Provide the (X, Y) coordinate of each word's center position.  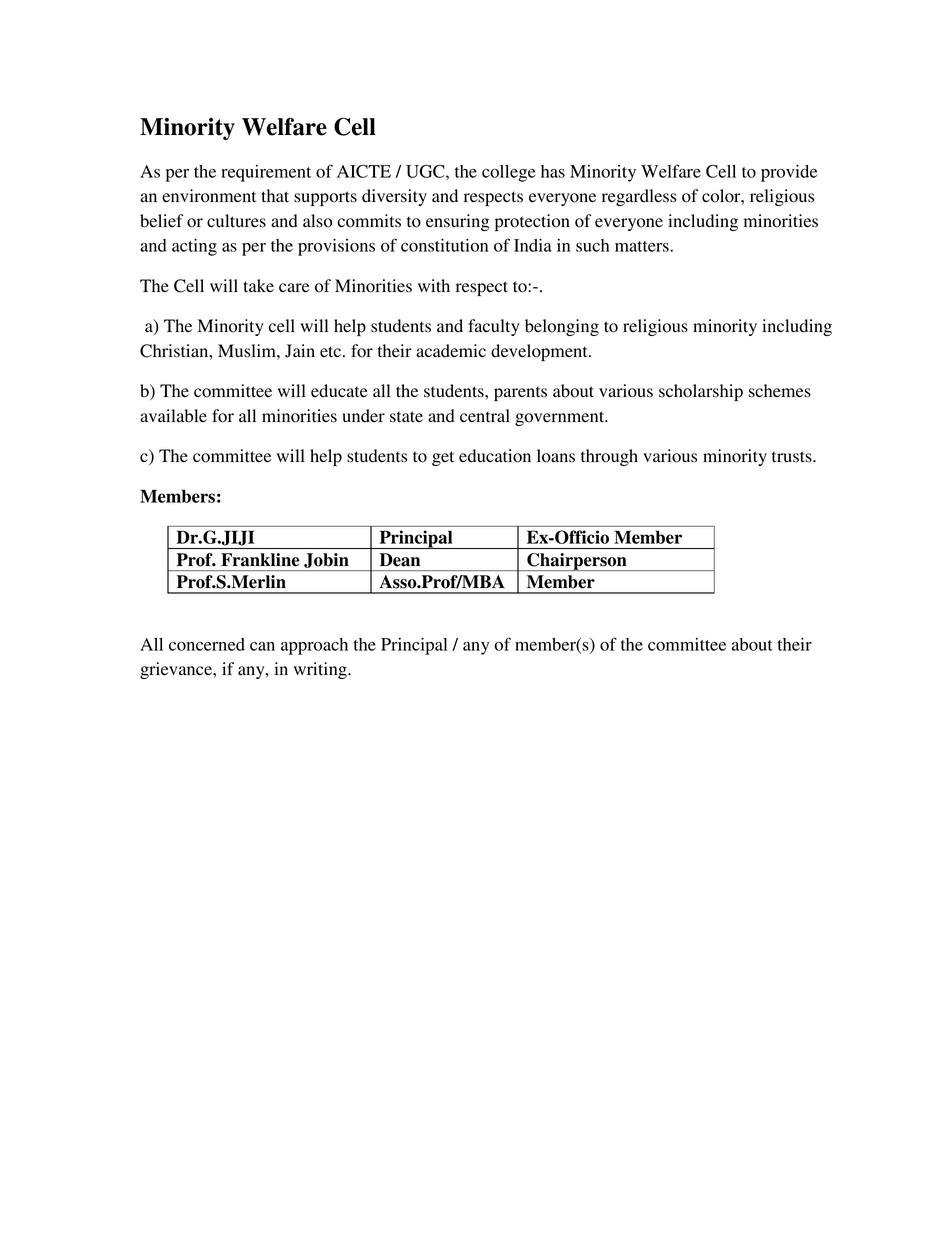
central (485, 416)
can (262, 646)
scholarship (701, 392)
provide (789, 173)
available (173, 416)
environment (209, 196)
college (509, 173)
